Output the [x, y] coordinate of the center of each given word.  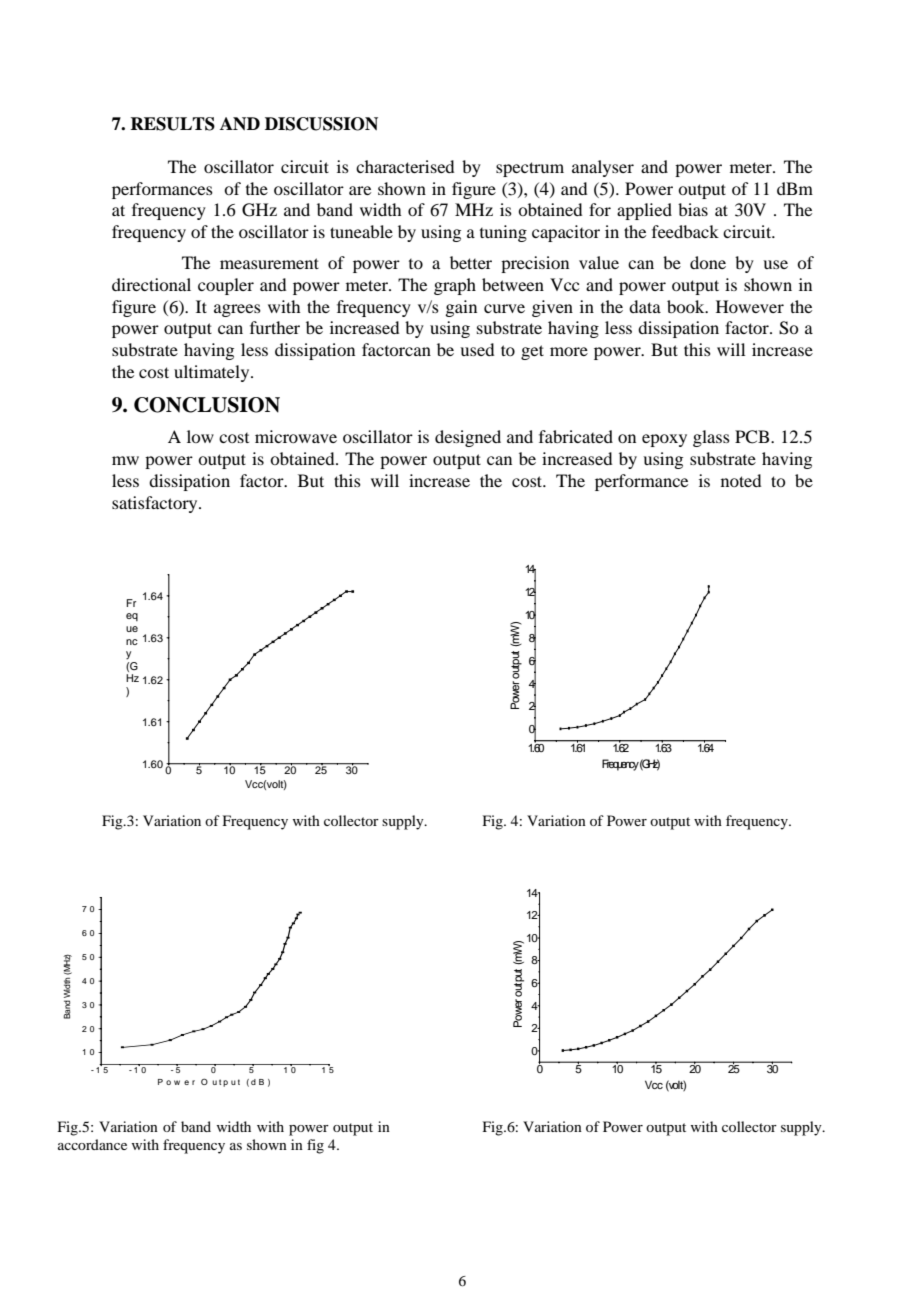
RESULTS [172, 124]
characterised [405, 166]
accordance [92, 1144]
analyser [603, 168]
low [200, 436]
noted [741, 480]
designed [468, 438]
